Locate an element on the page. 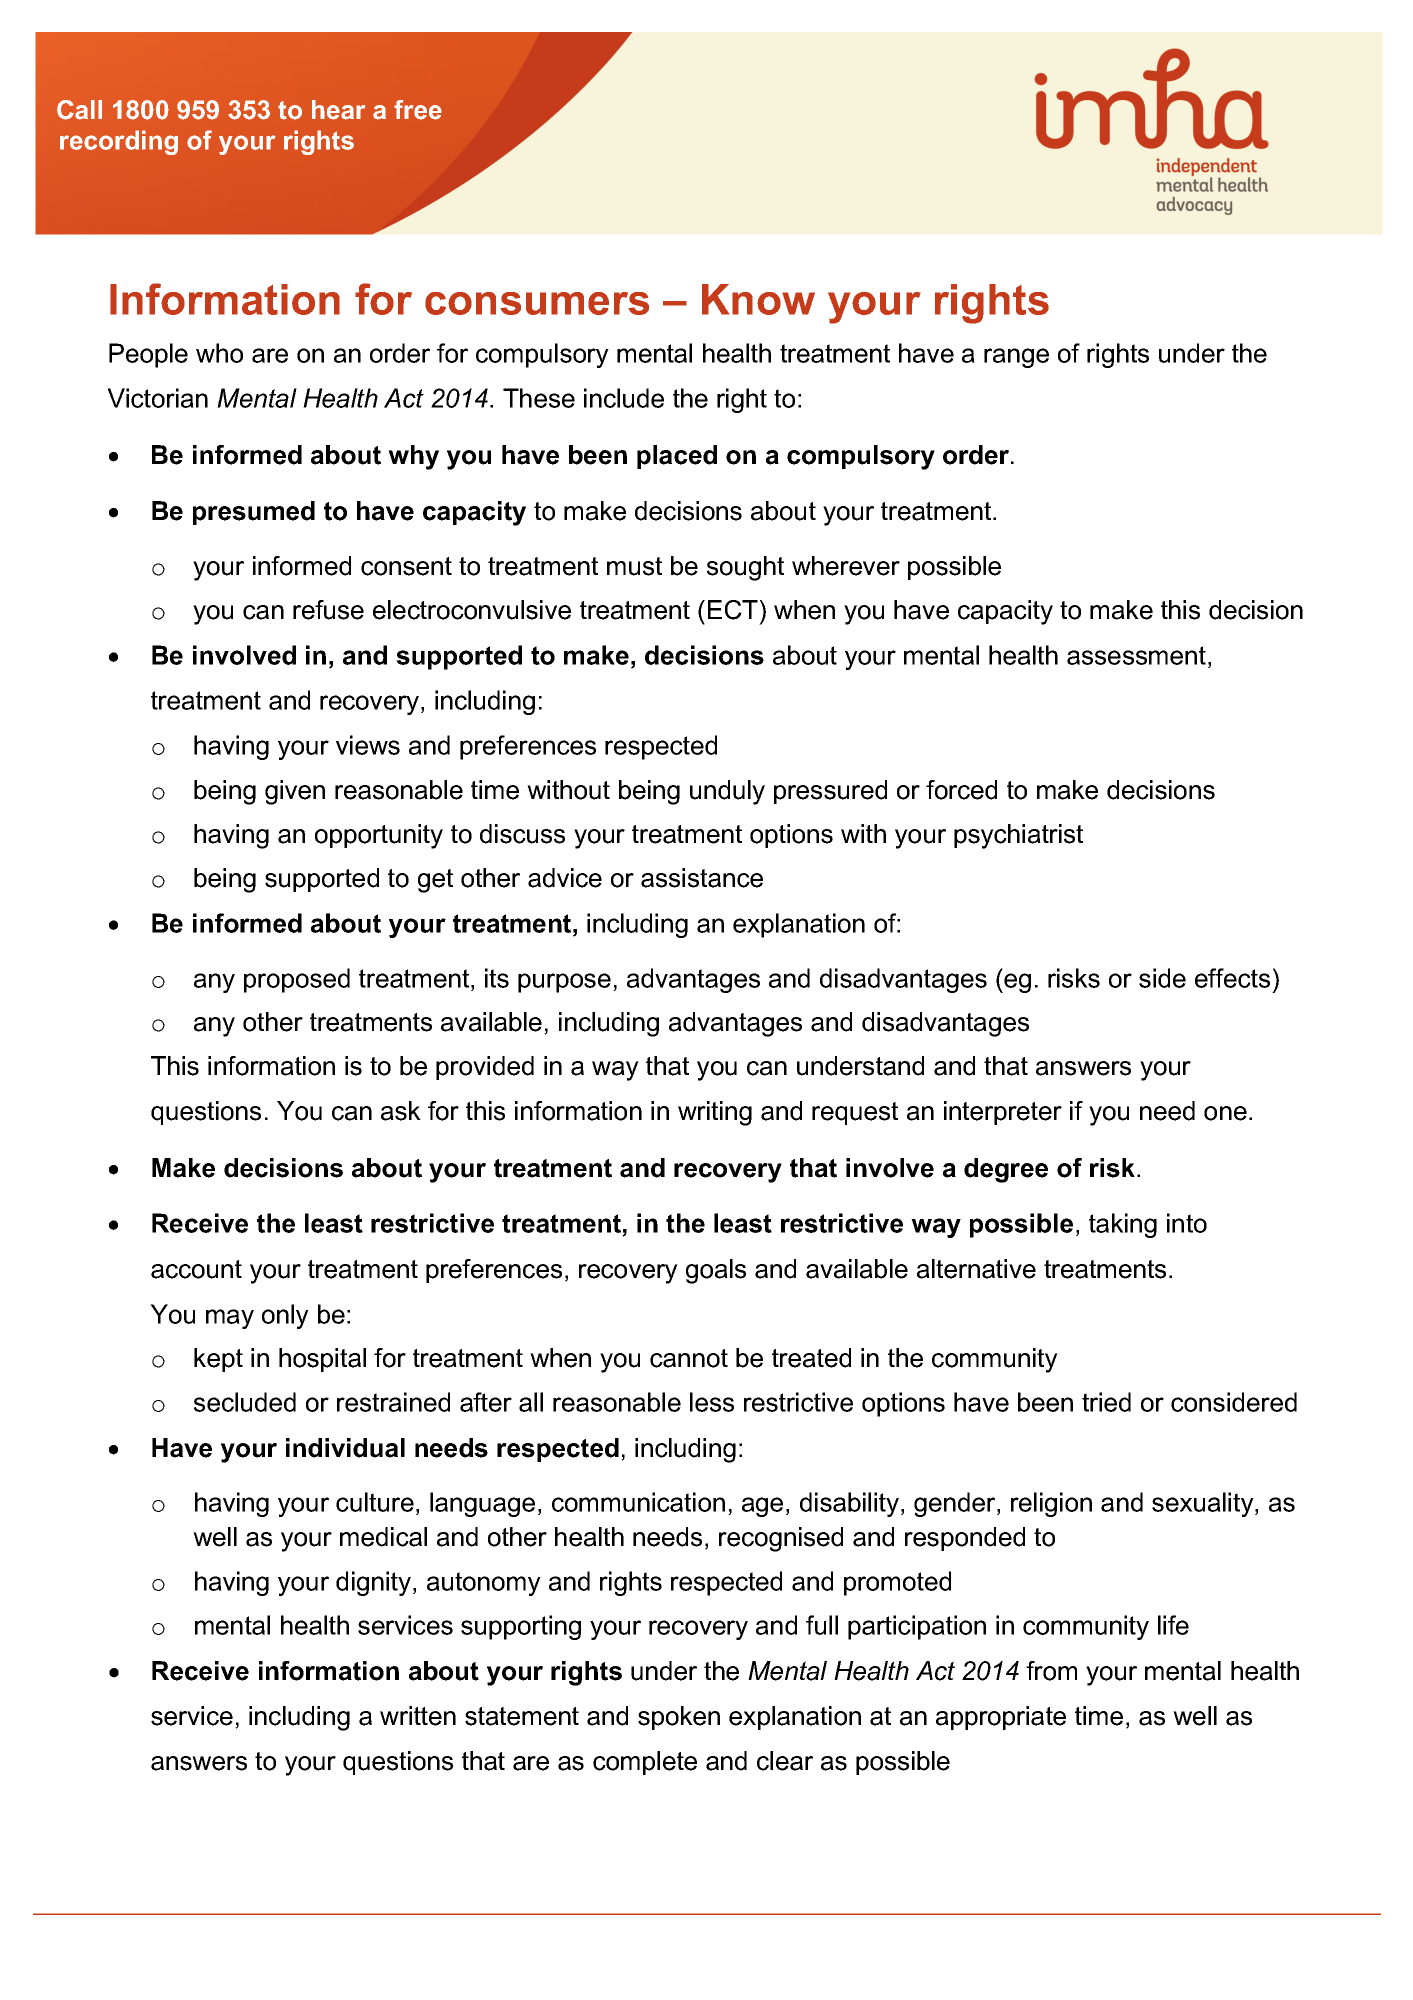  tried is located at coordinates (1106, 1402).
